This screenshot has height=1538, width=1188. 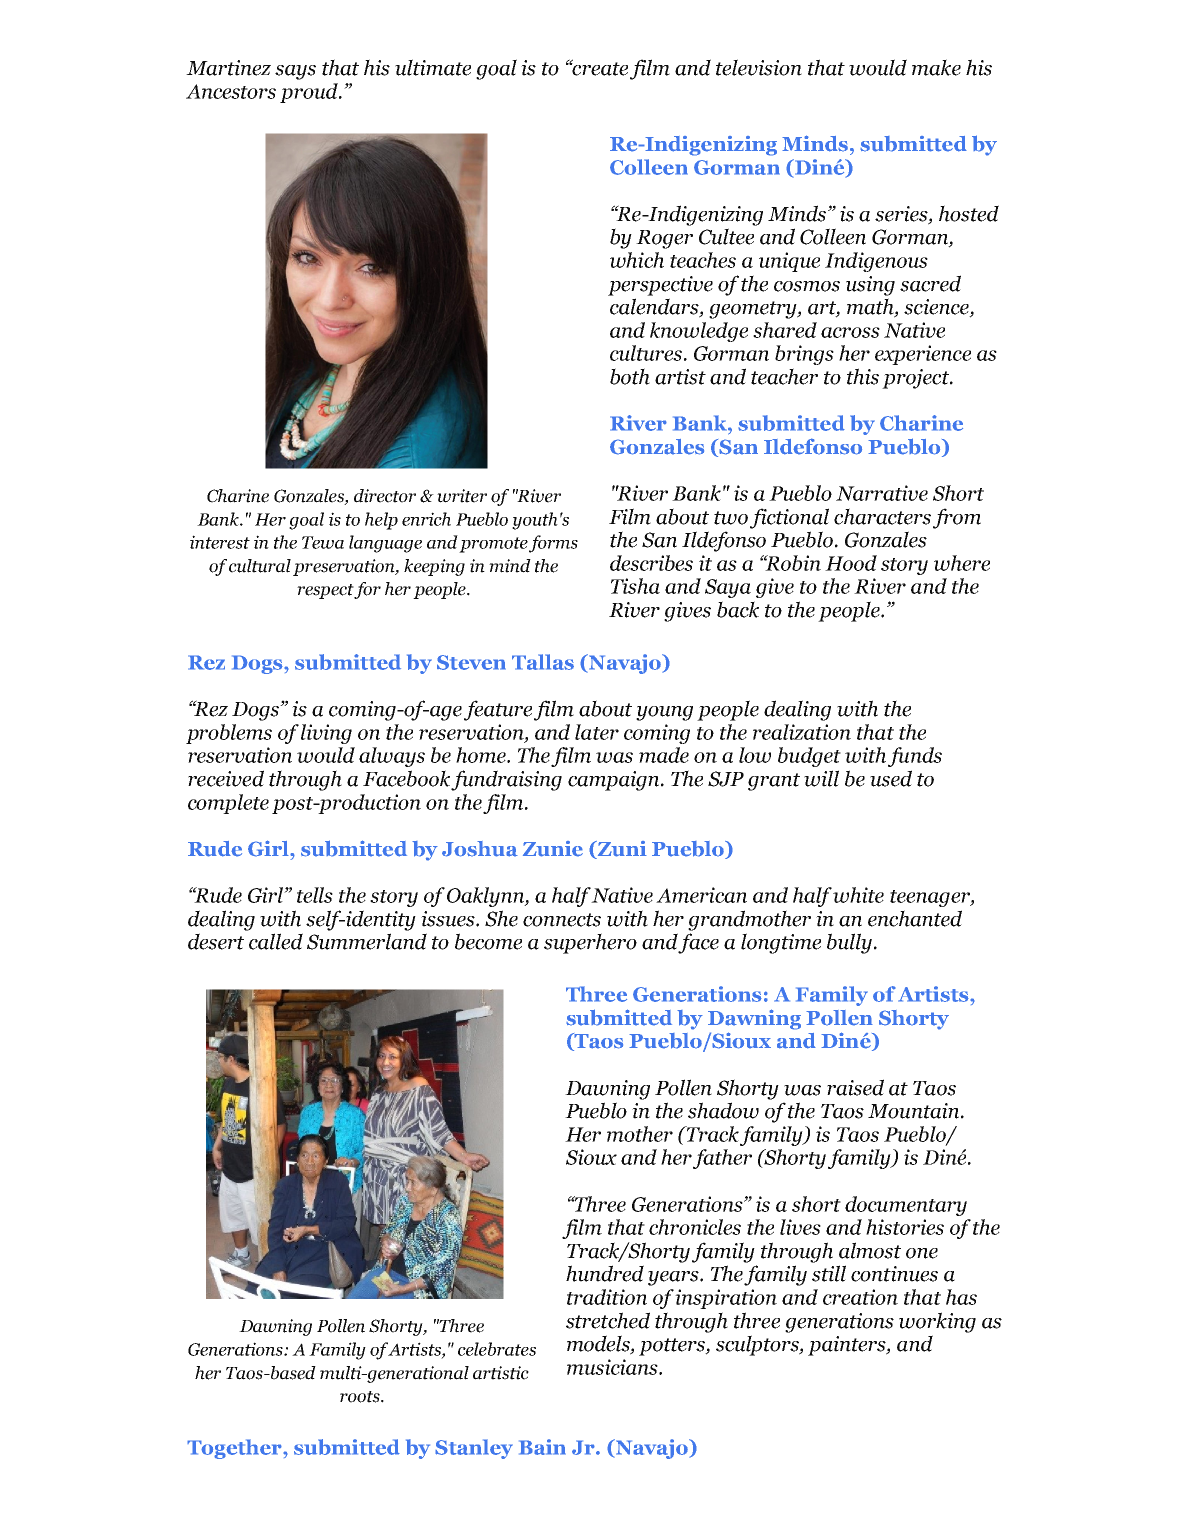 What do you see at coordinates (882, 516) in the screenshot?
I see `characters` at bounding box center [882, 516].
